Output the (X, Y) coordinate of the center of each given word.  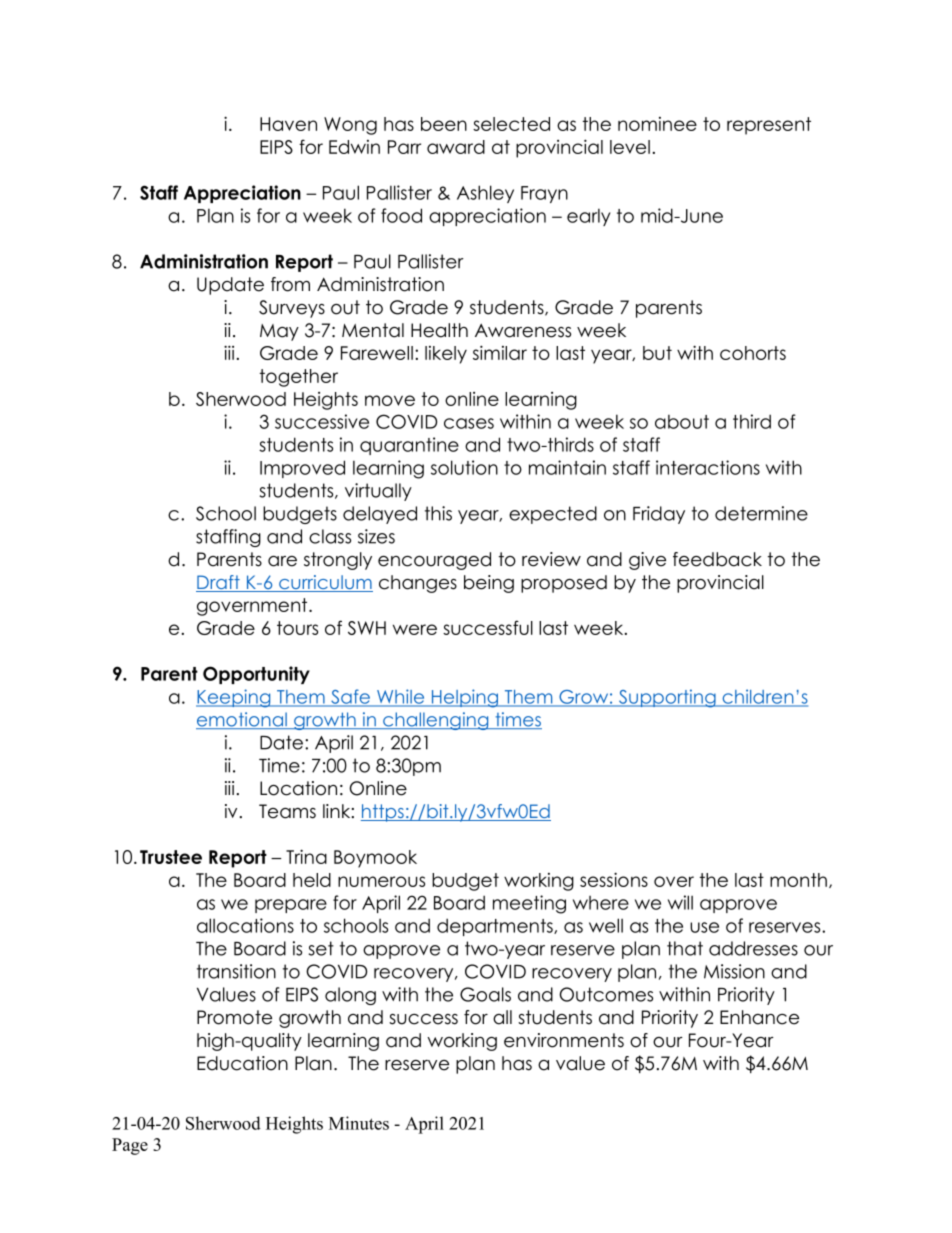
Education (242, 1063)
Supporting (667, 698)
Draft (219, 583)
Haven (288, 124)
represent (769, 126)
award (456, 147)
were (415, 629)
